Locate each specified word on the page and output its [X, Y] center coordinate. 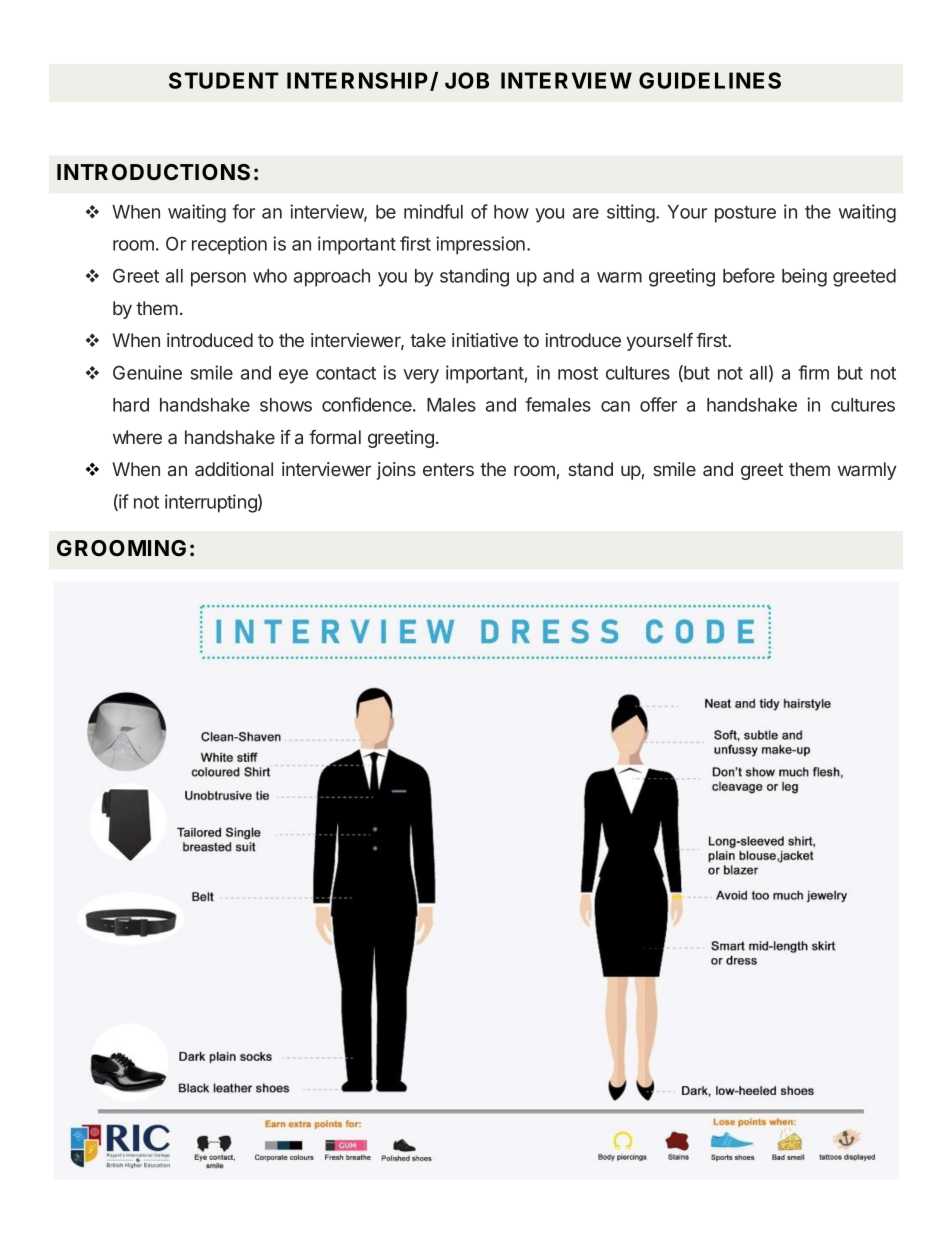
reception [229, 245]
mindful [433, 211]
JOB [467, 80]
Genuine [147, 372]
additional [234, 469]
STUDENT [224, 80]
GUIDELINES [710, 80]
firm [813, 372]
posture [745, 214]
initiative [485, 340]
